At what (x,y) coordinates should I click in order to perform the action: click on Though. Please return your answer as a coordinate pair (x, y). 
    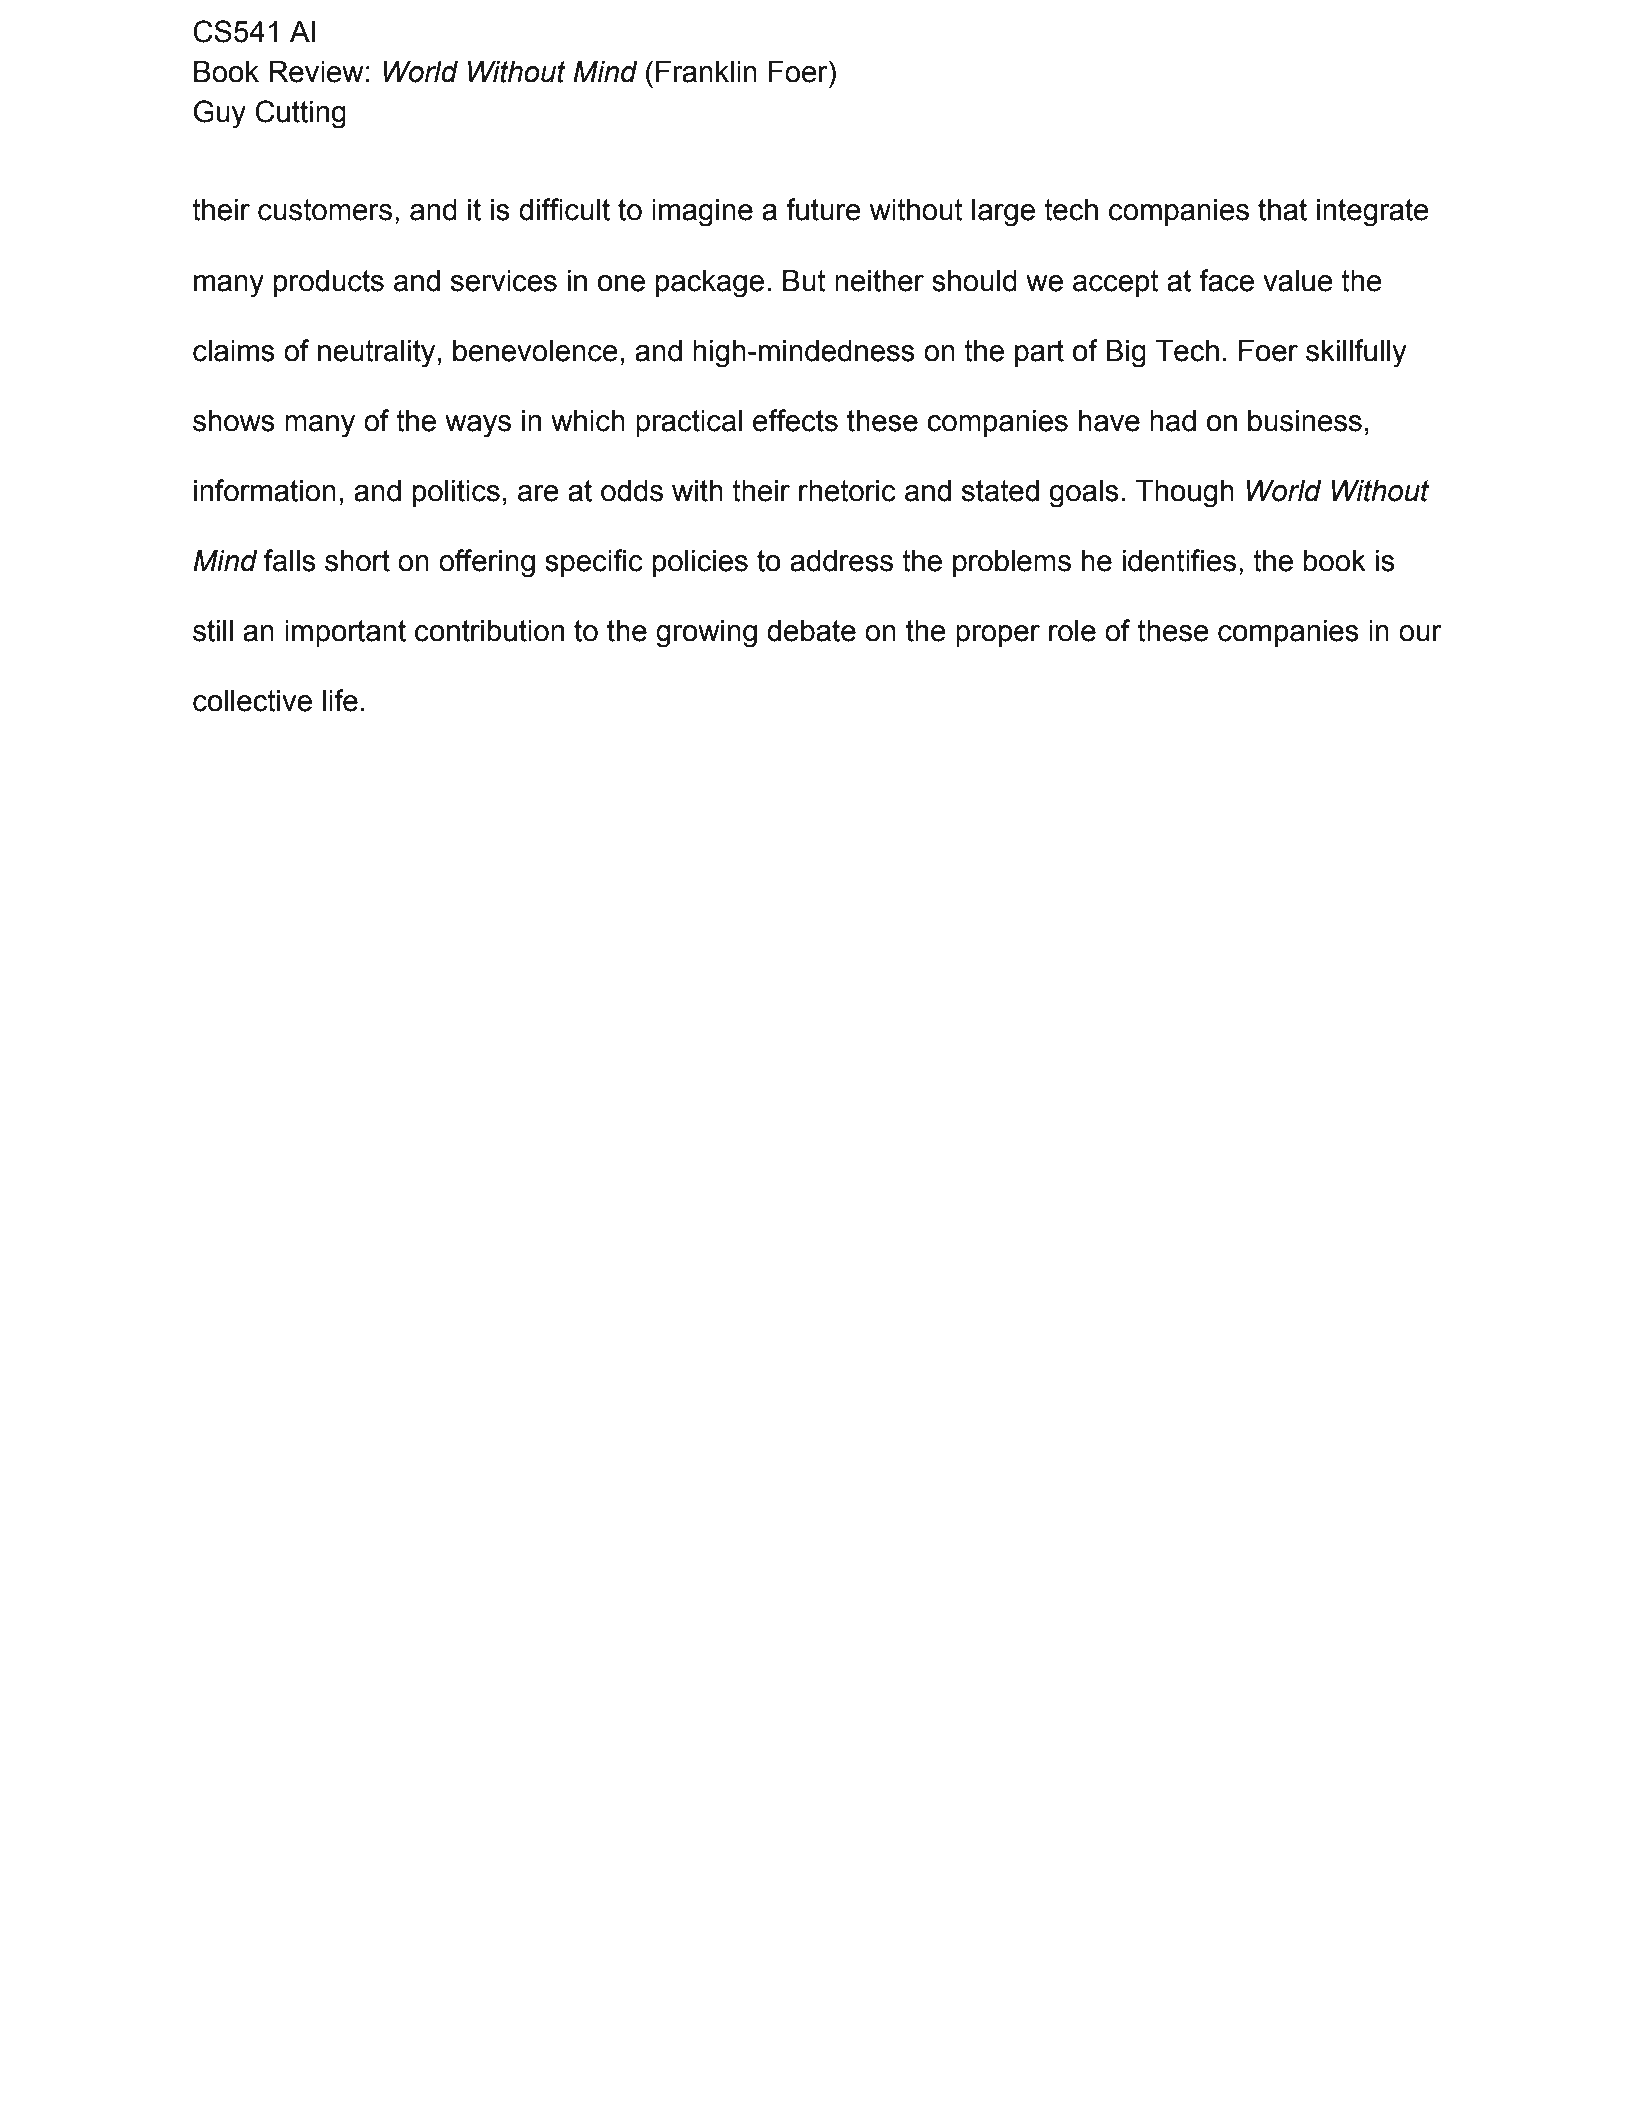
    Looking at the image, I should click on (1185, 494).
